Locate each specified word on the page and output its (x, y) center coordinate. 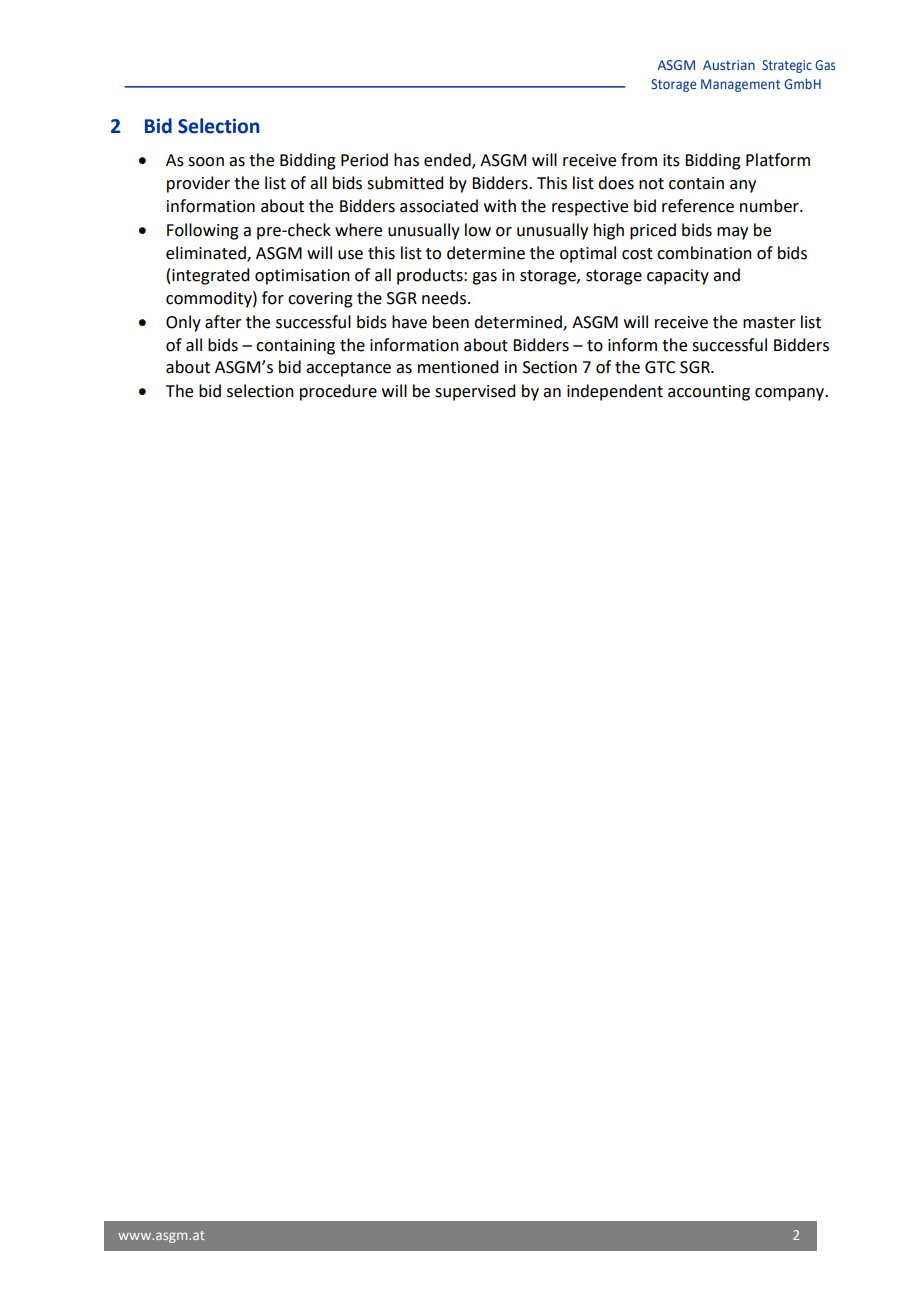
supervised (475, 392)
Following (203, 231)
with (500, 206)
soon (206, 162)
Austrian (729, 65)
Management (740, 85)
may (732, 233)
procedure (338, 392)
